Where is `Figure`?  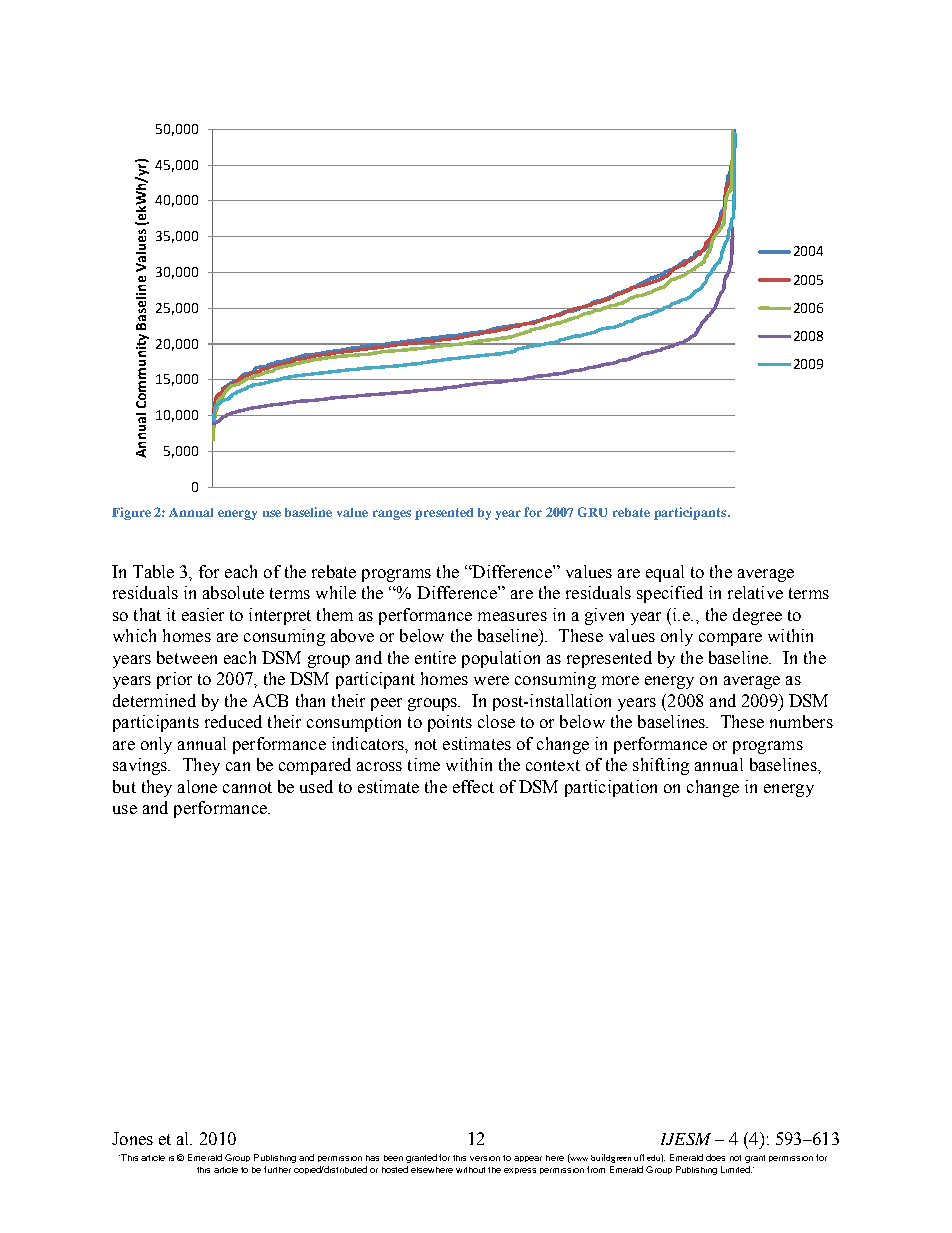
Figure is located at coordinates (131, 513).
